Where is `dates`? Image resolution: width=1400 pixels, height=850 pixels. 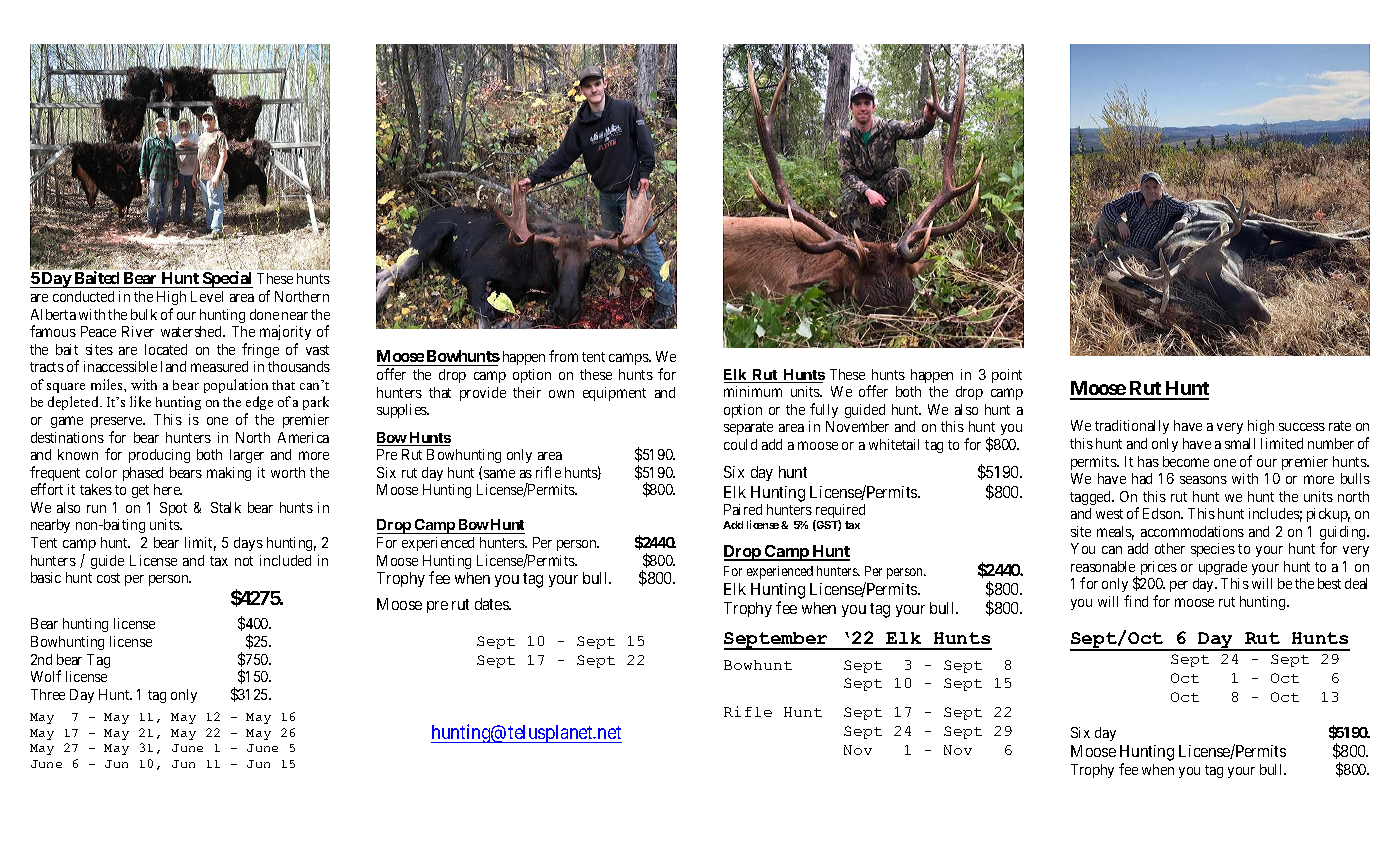
dates is located at coordinates (492, 604).
